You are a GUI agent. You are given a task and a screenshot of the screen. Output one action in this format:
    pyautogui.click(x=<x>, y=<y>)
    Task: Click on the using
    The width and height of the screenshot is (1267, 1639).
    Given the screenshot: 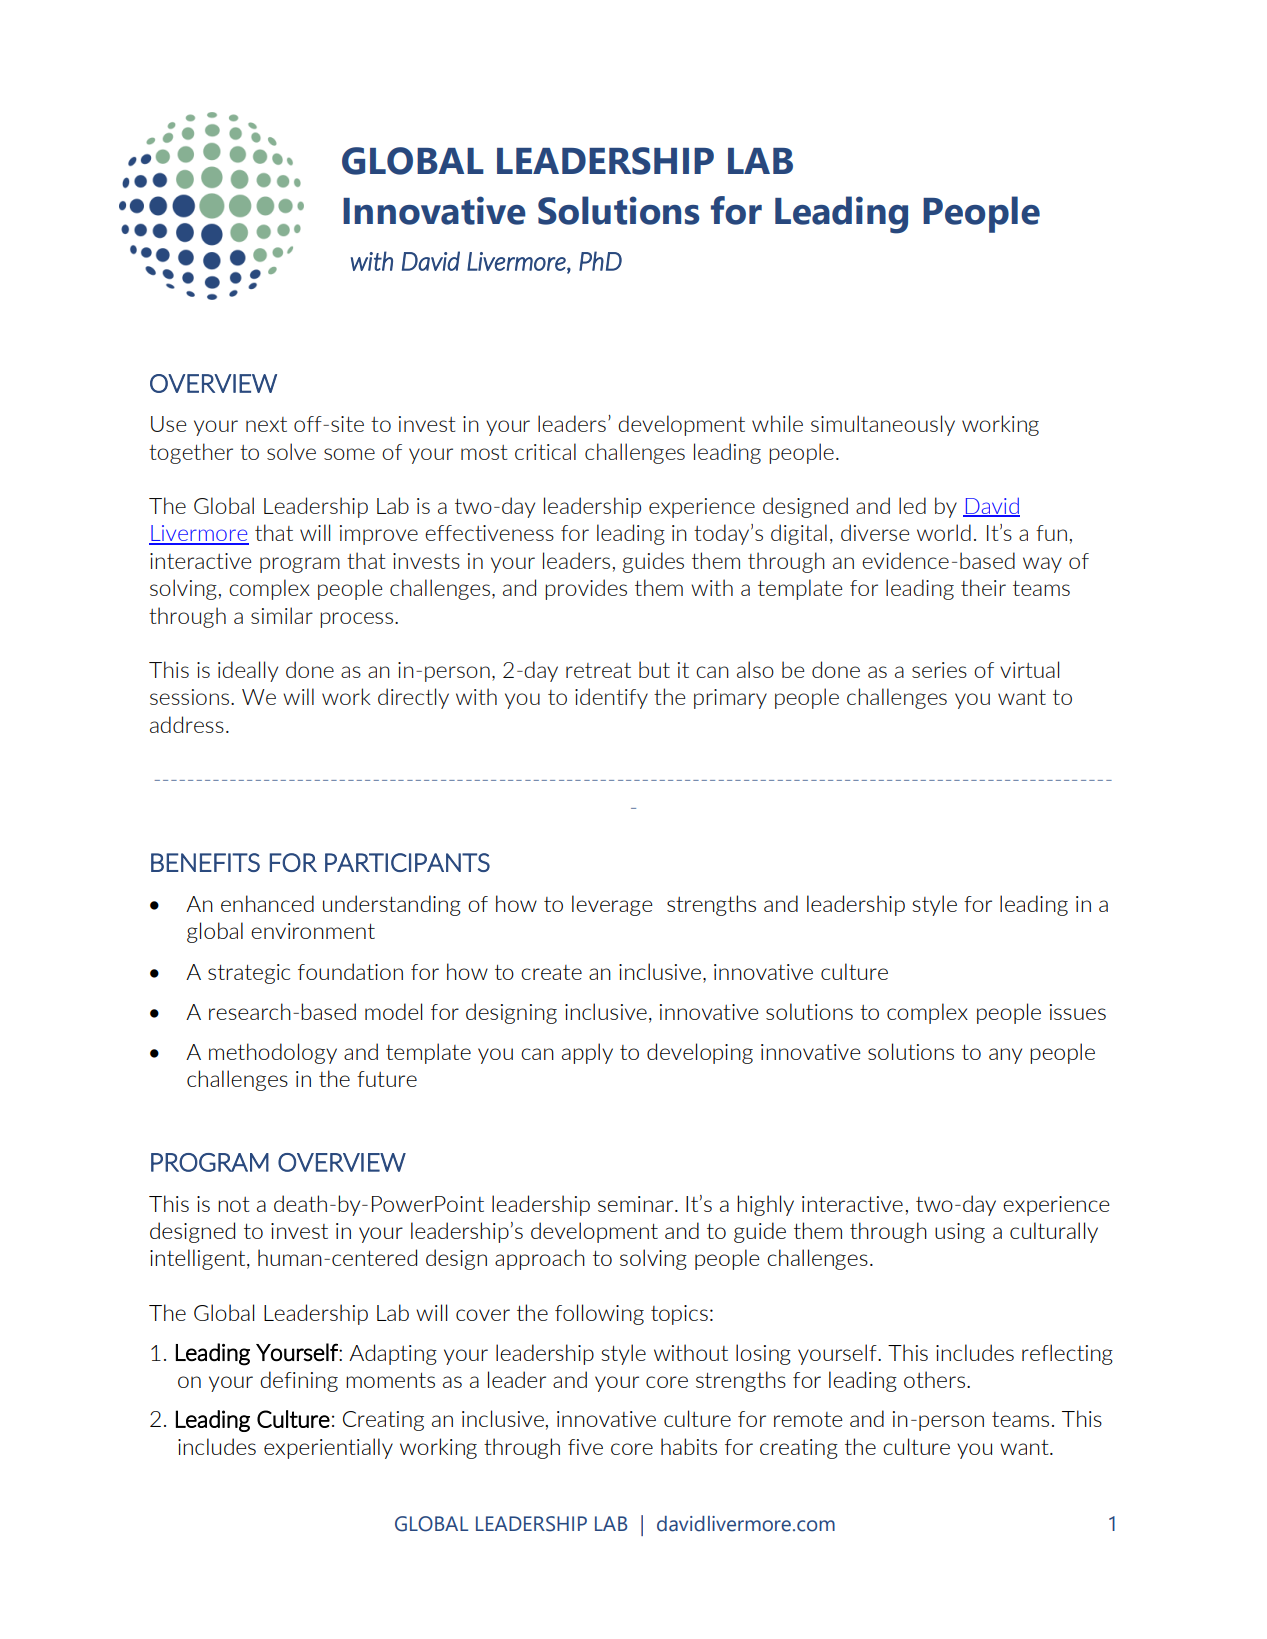 What is the action you would take?
    pyautogui.click(x=960, y=1233)
